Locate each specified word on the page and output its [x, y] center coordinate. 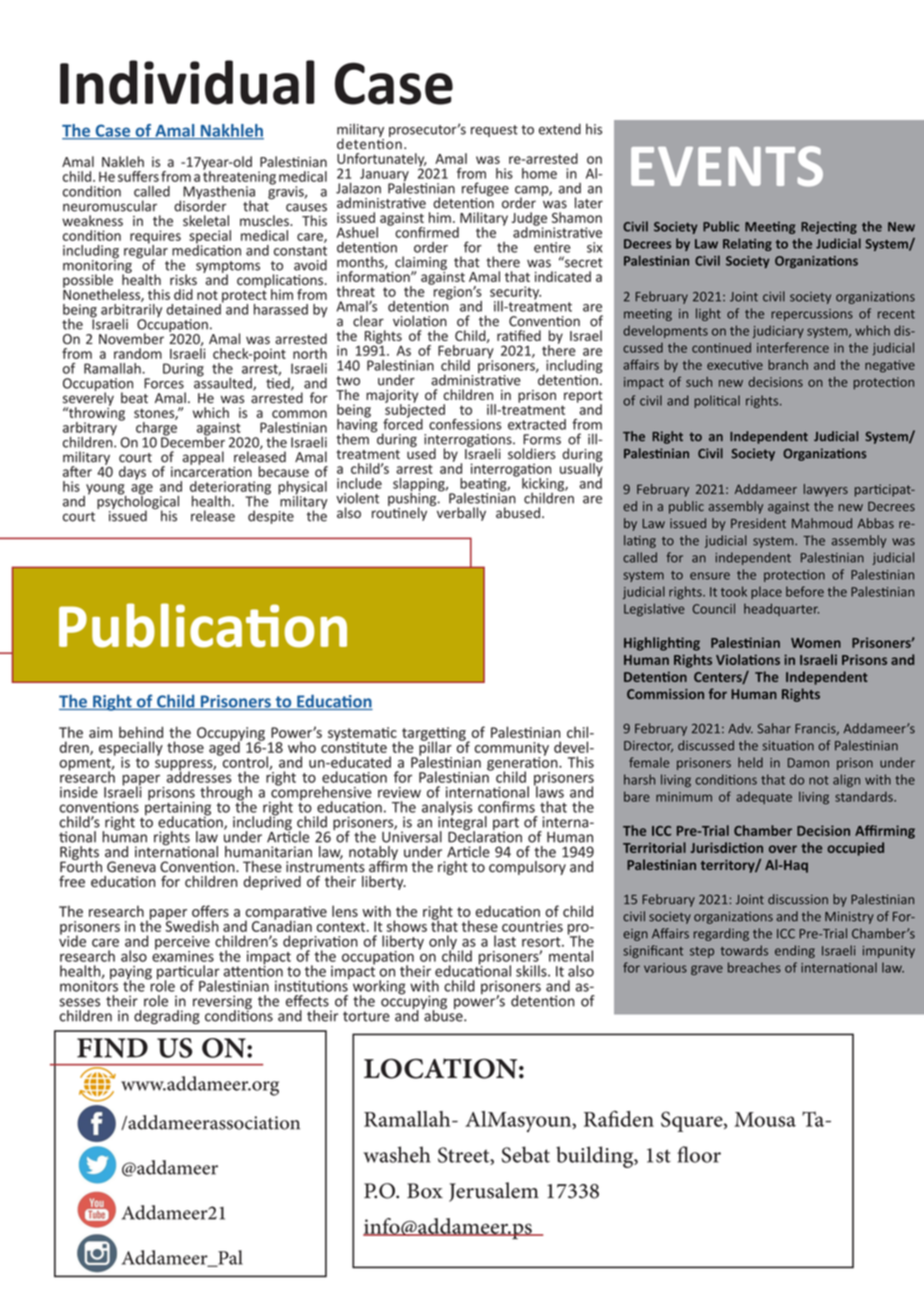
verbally [460, 513]
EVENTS [727, 166]
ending [795, 951]
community [512, 750]
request [494, 131]
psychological [138, 502]
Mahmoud [822, 523]
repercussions [812, 315]
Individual [187, 82]
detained [194, 308]
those [185, 747]
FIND [112, 1048]
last [505, 941]
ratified [519, 335]
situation [788, 746]
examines [183, 955]
